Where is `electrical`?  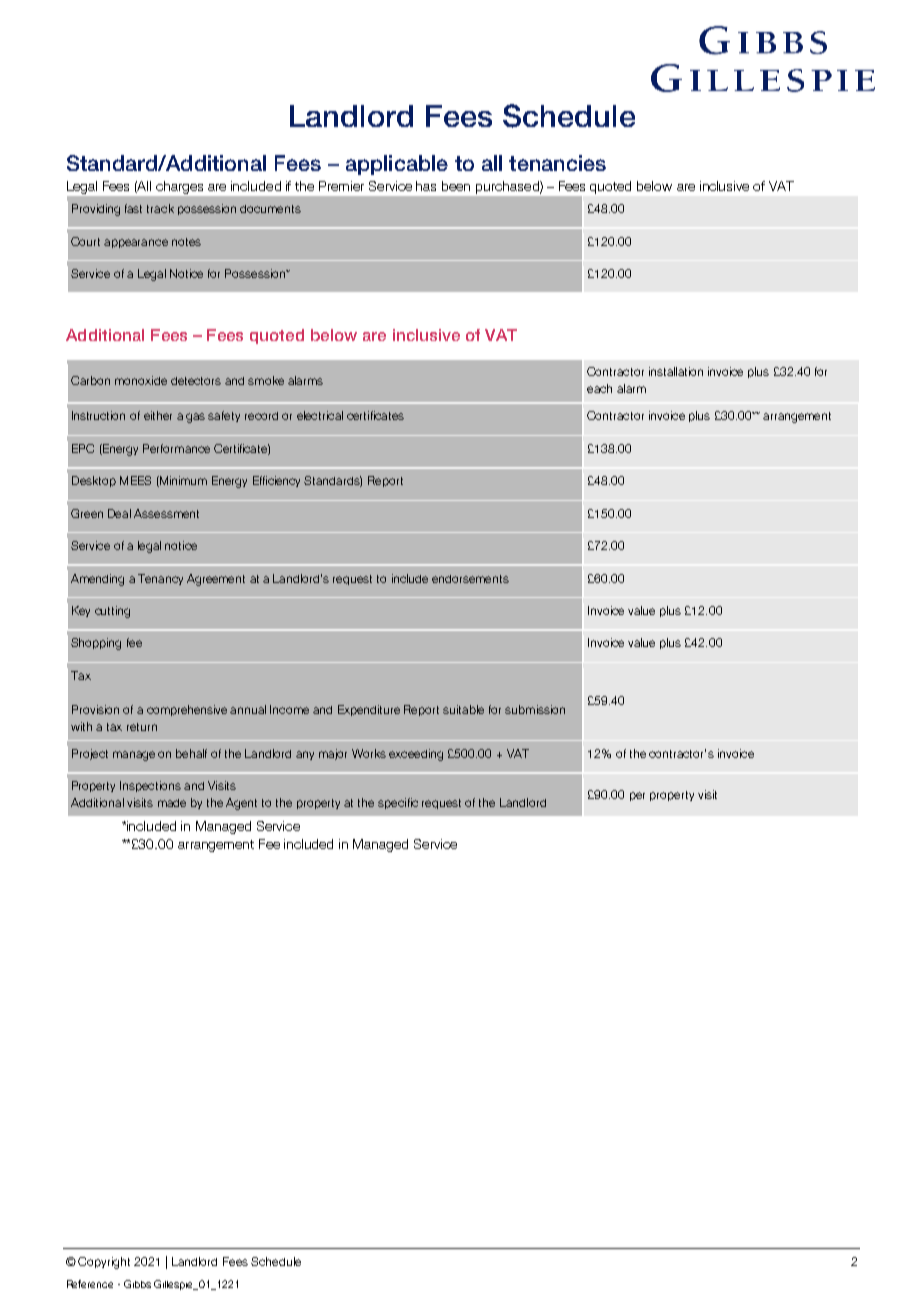
electrical is located at coordinates (320, 415).
